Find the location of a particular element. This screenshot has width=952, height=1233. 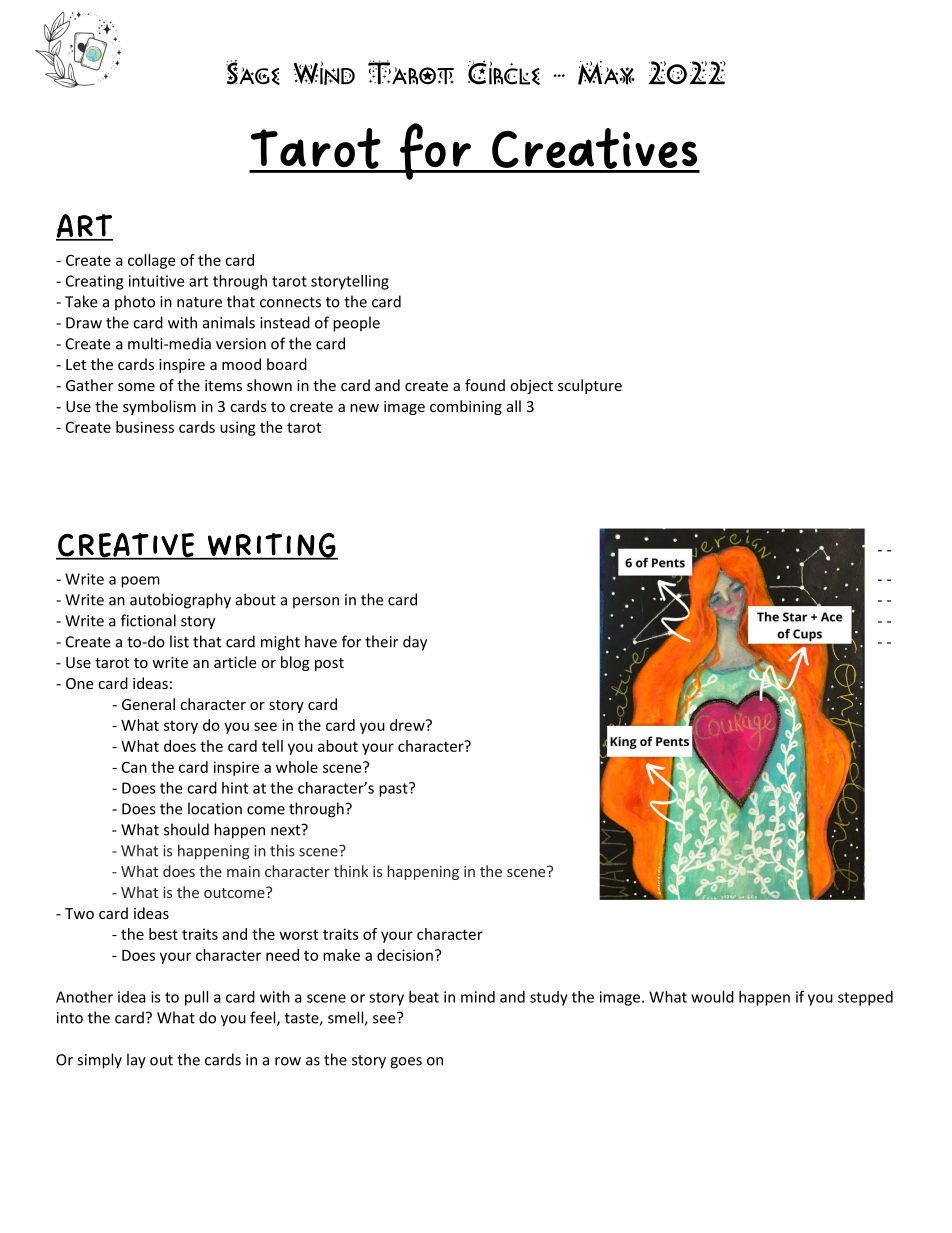

May is located at coordinates (606, 73).
